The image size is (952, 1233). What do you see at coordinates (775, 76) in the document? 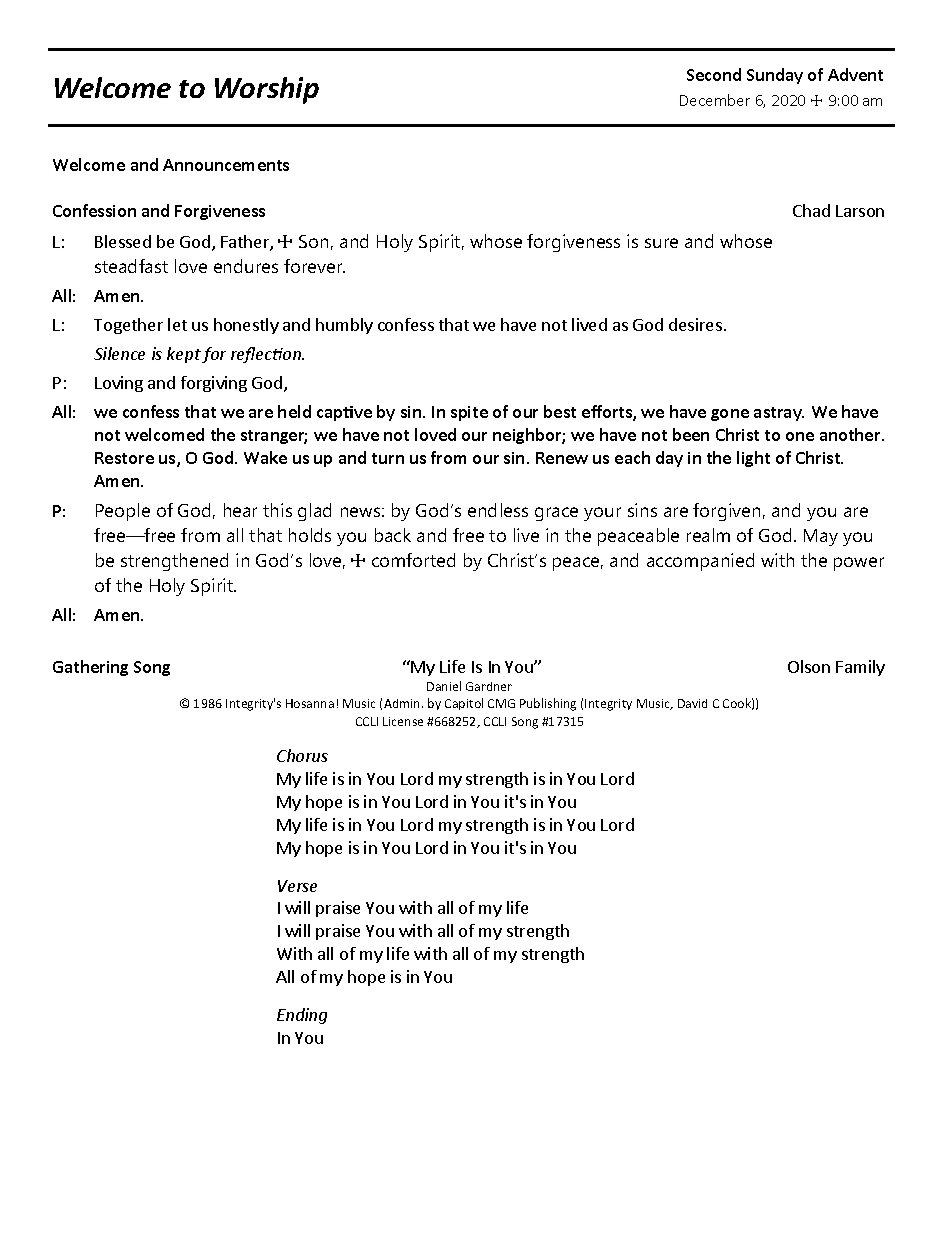
I see `Sunday` at bounding box center [775, 76].
